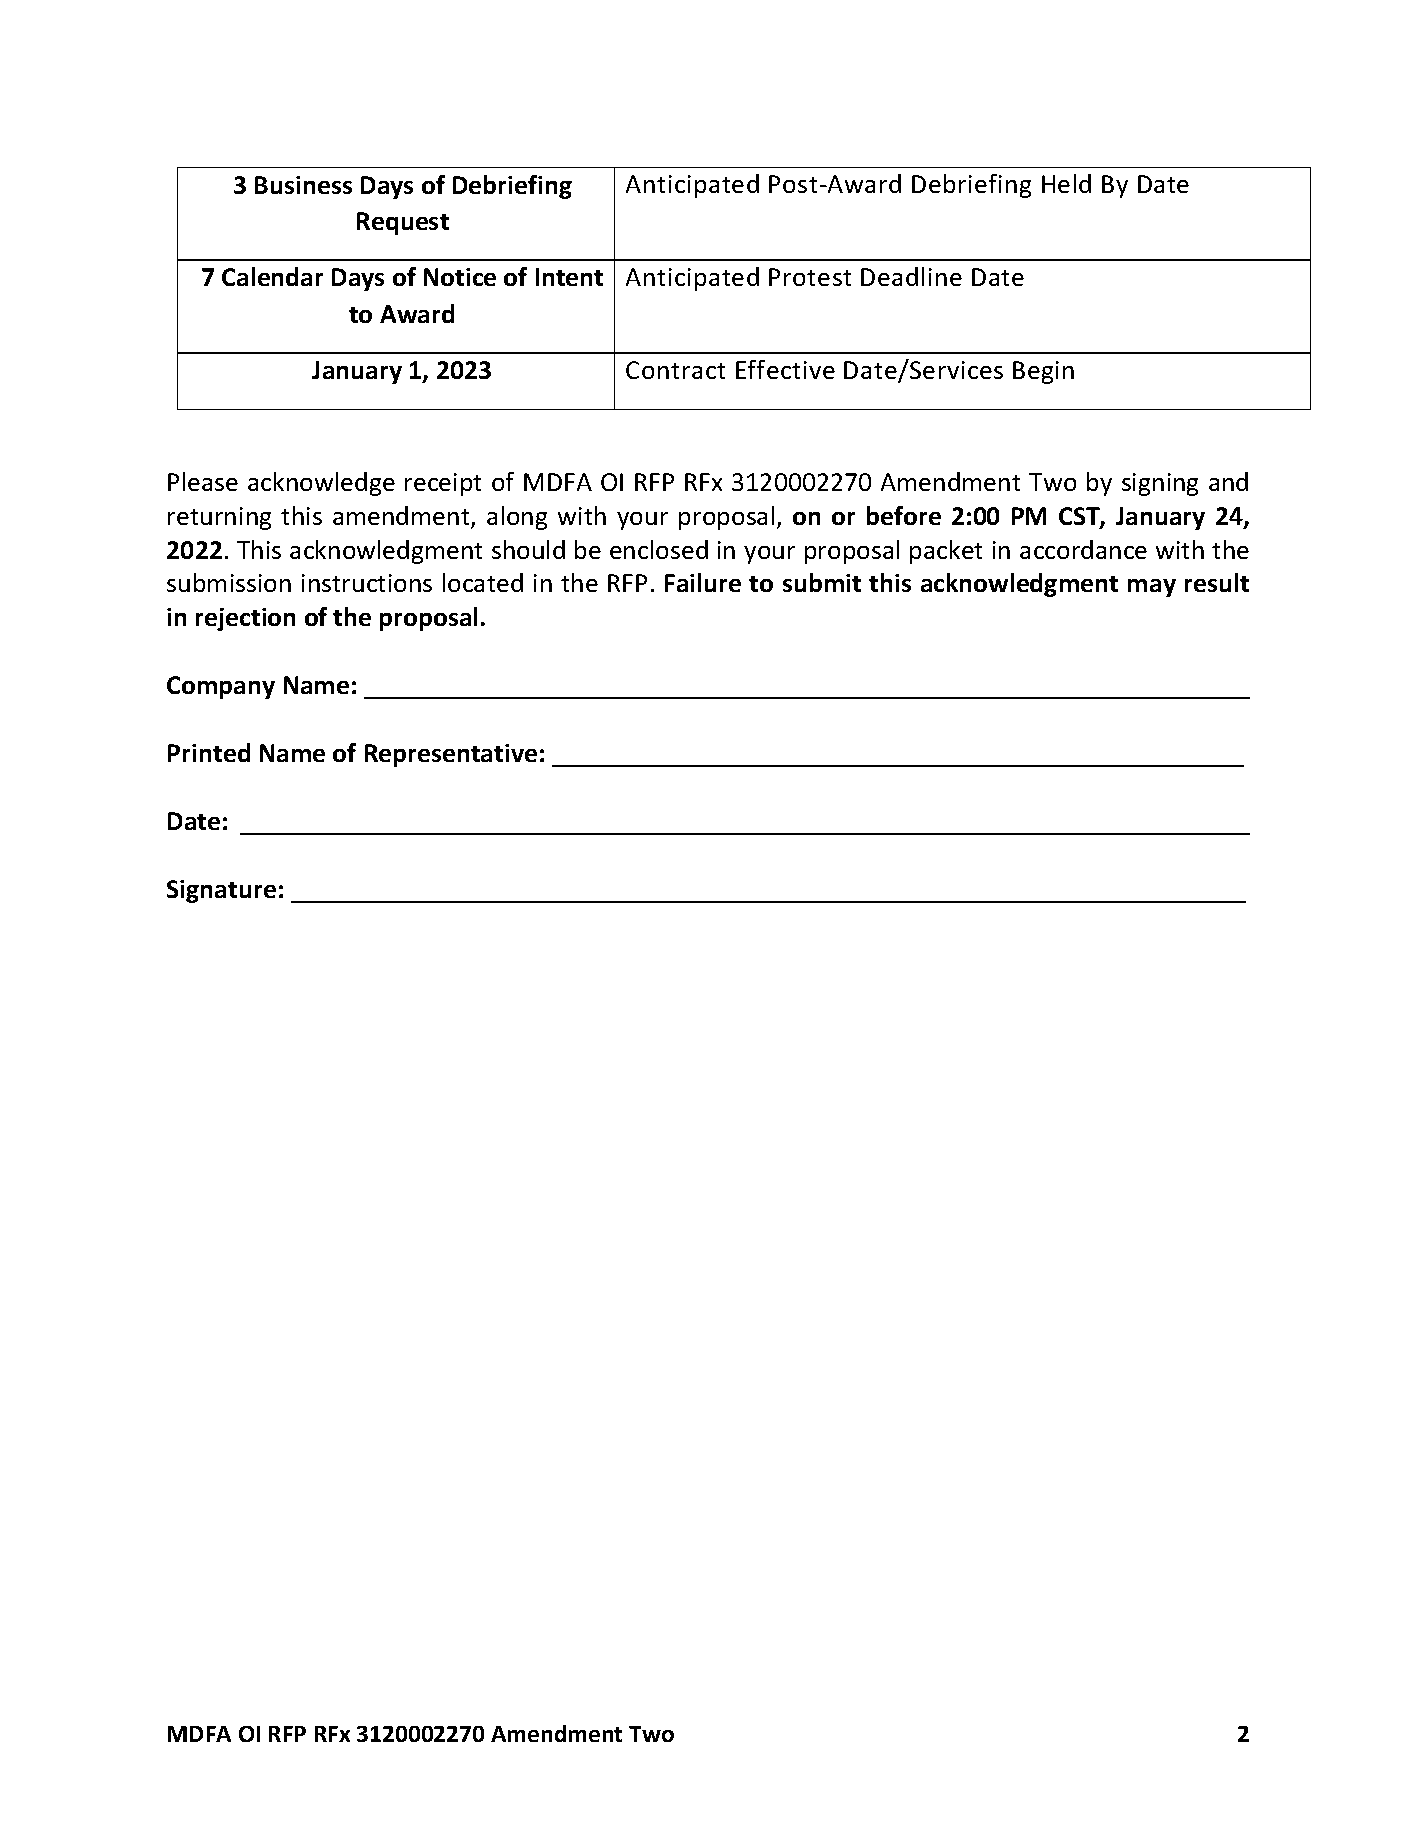  I want to click on may, so click(1152, 588).
